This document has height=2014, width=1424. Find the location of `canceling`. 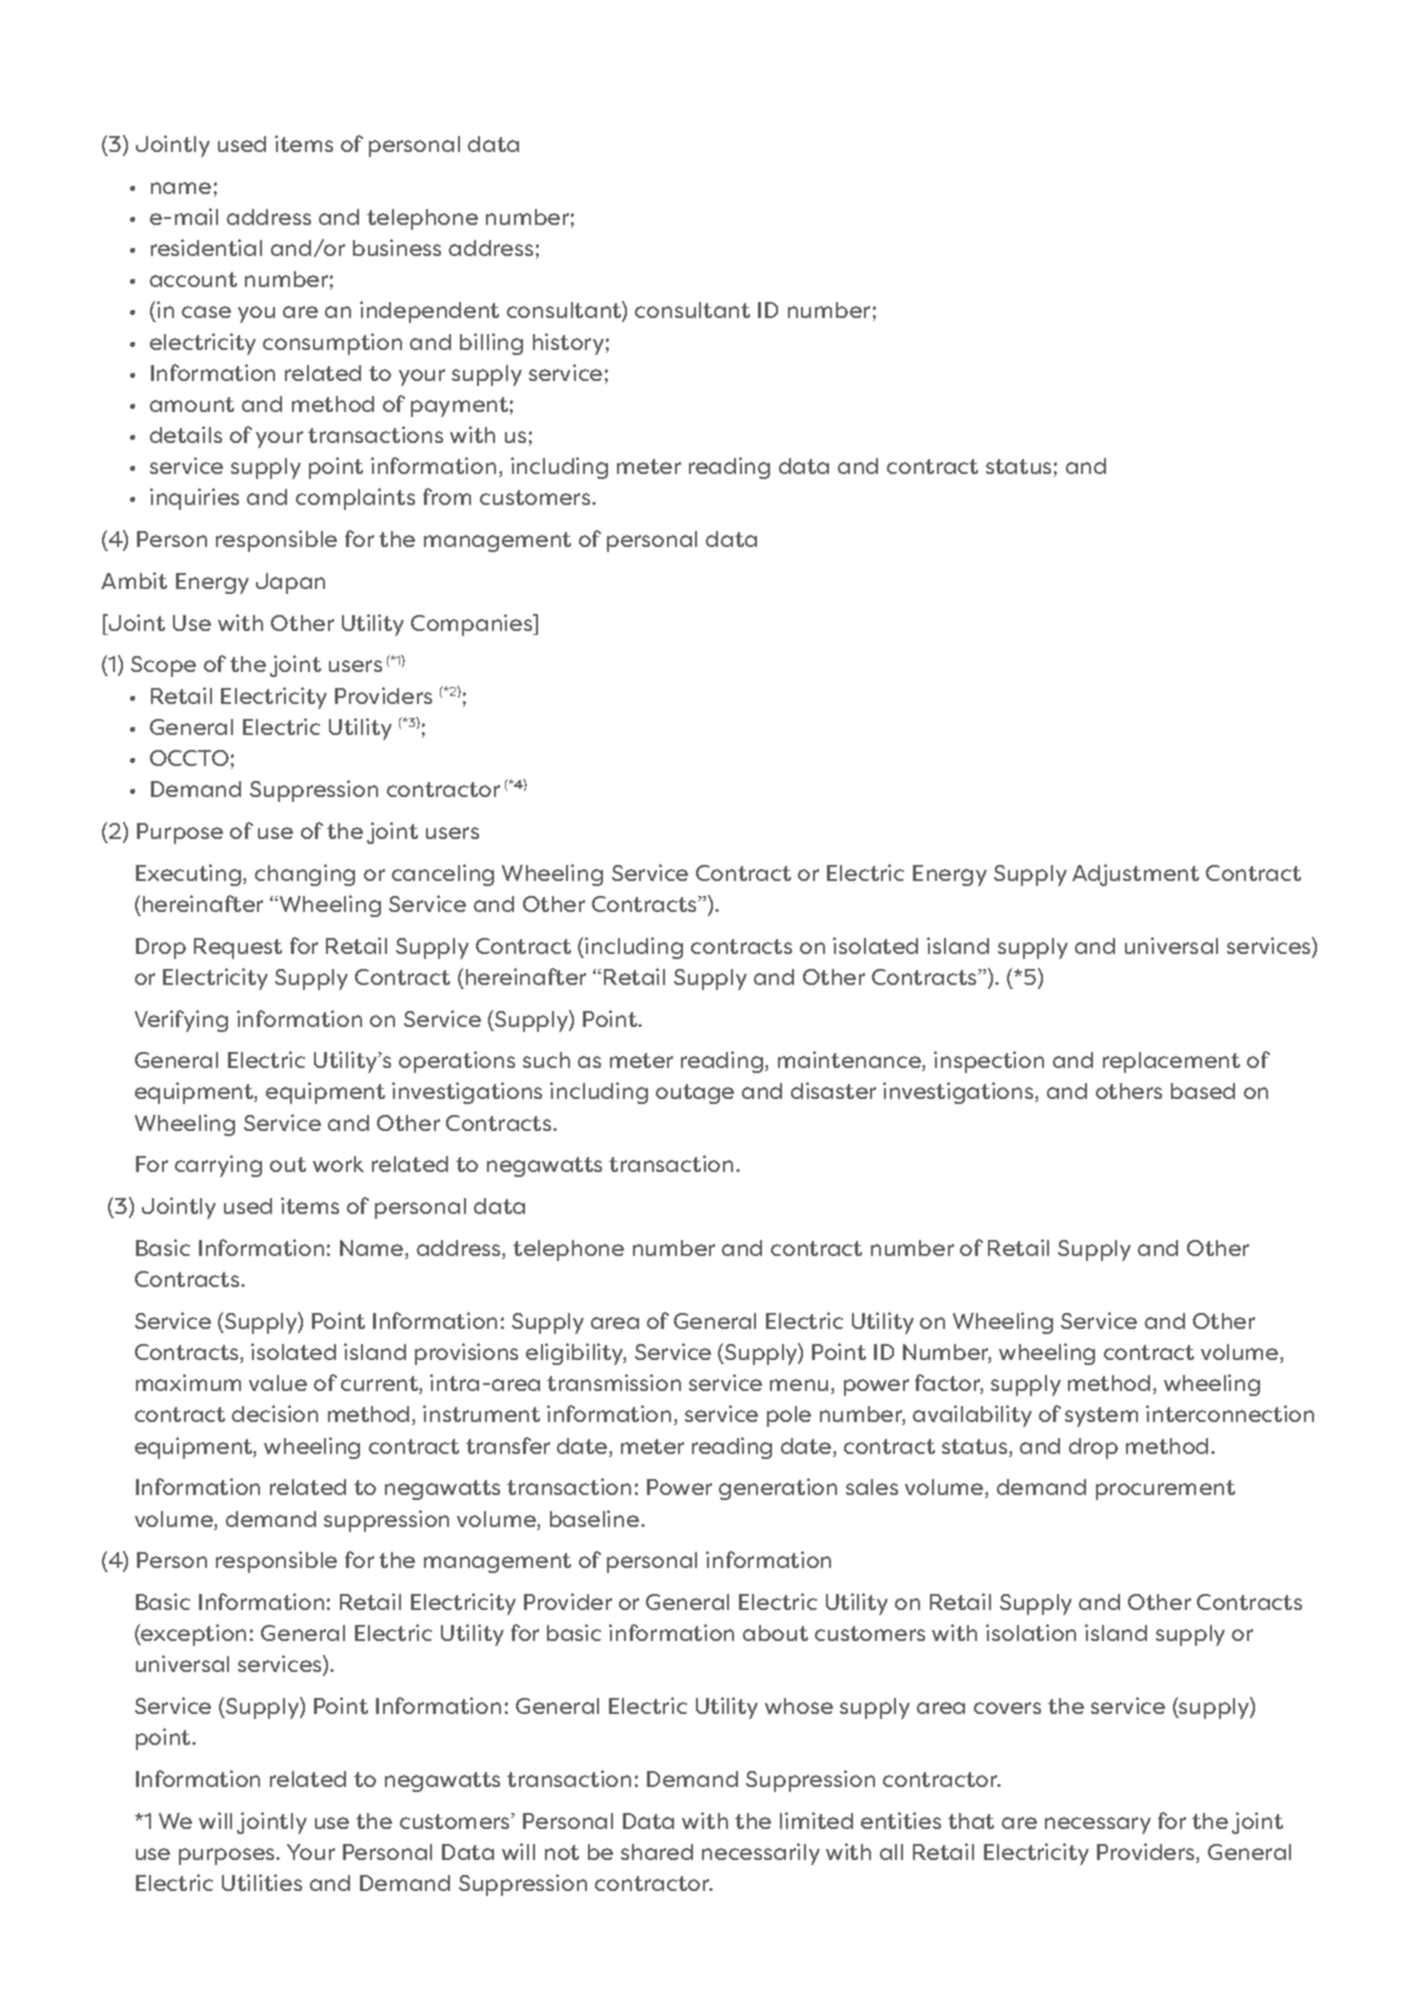

canceling is located at coordinates (443, 875).
